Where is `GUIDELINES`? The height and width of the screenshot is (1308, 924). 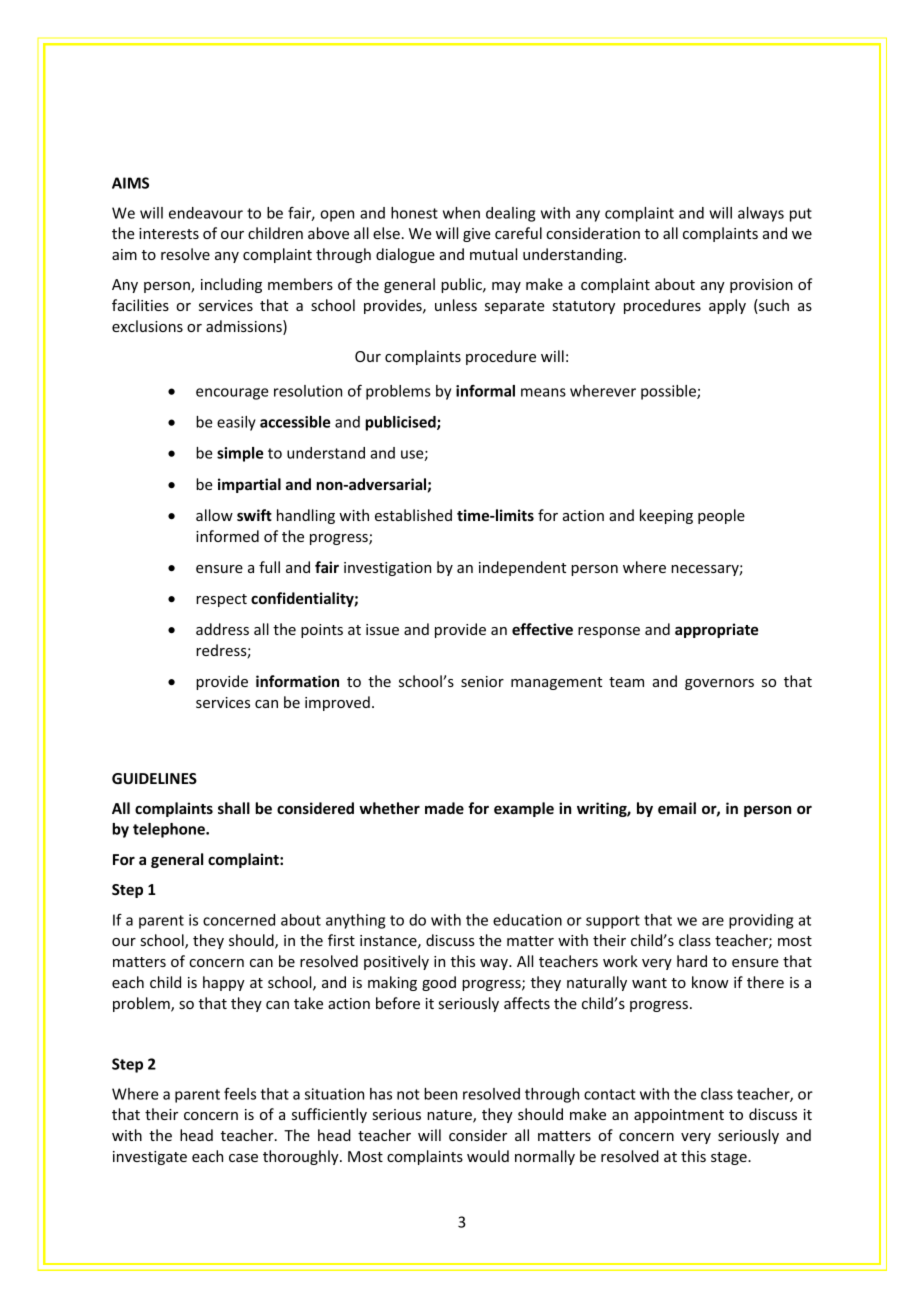 GUIDELINES is located at coordinates (154, 778).
